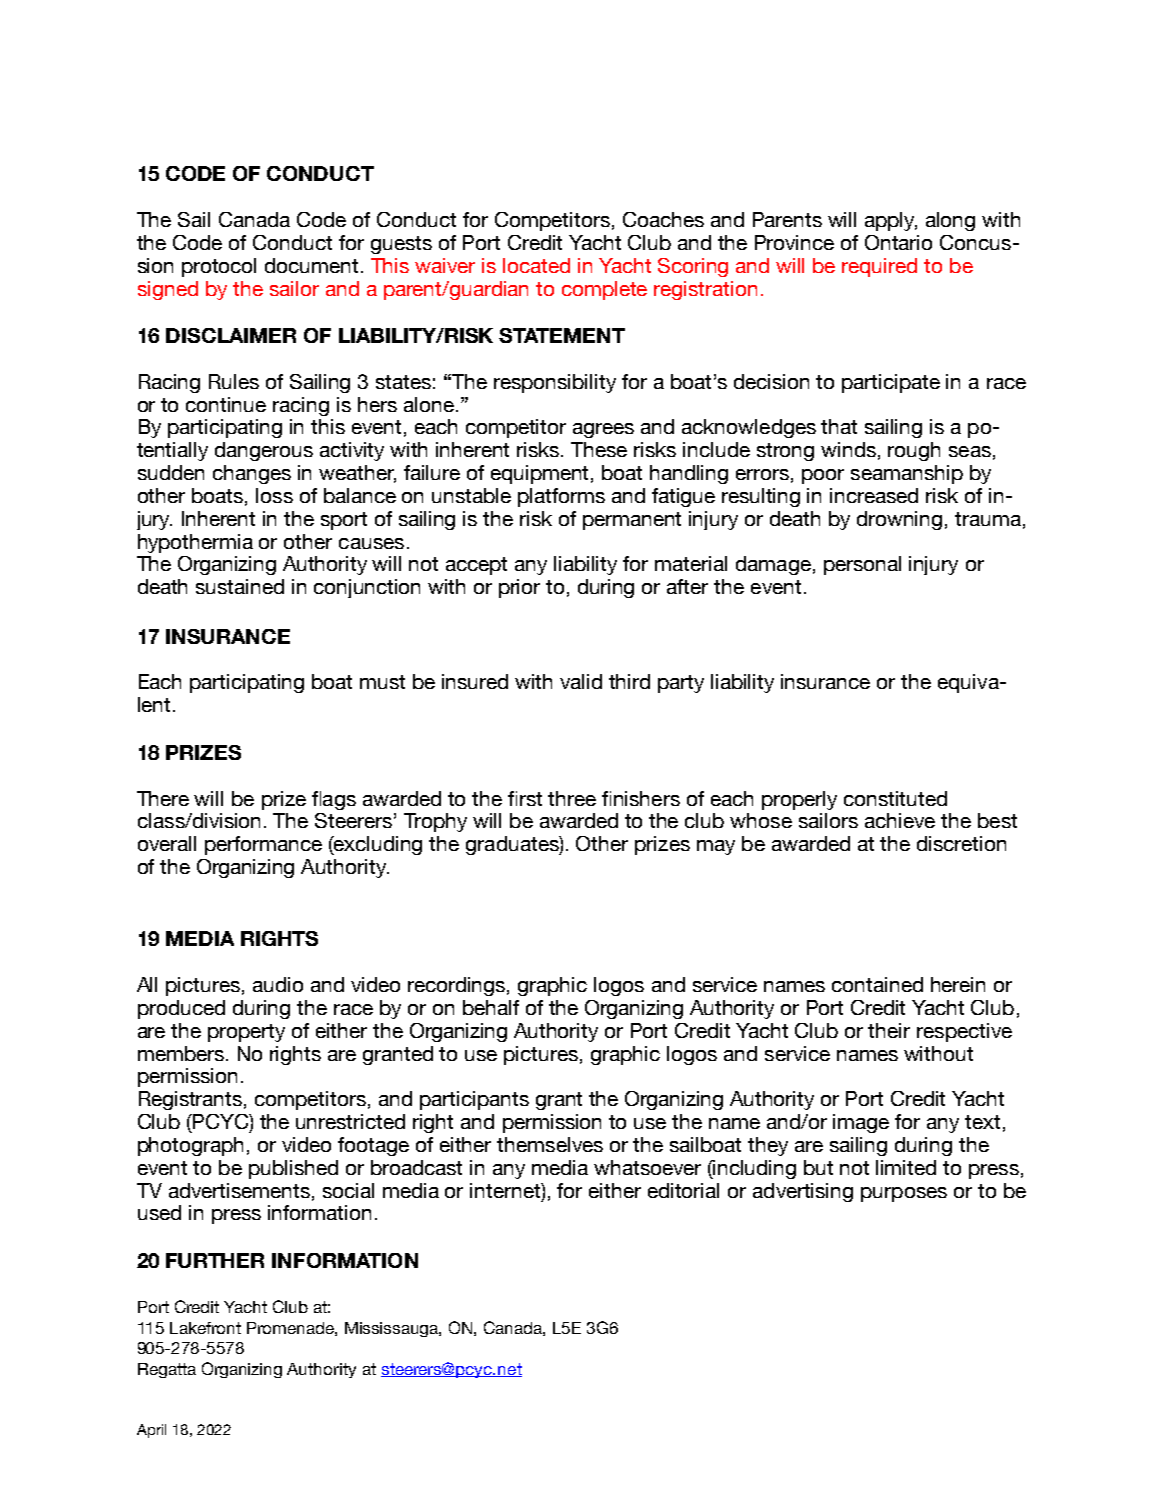 This screenshot has height=1507, width=1164. Describe the element at coordinates (536, 265) in the screenshot. I see `located` at that location.
